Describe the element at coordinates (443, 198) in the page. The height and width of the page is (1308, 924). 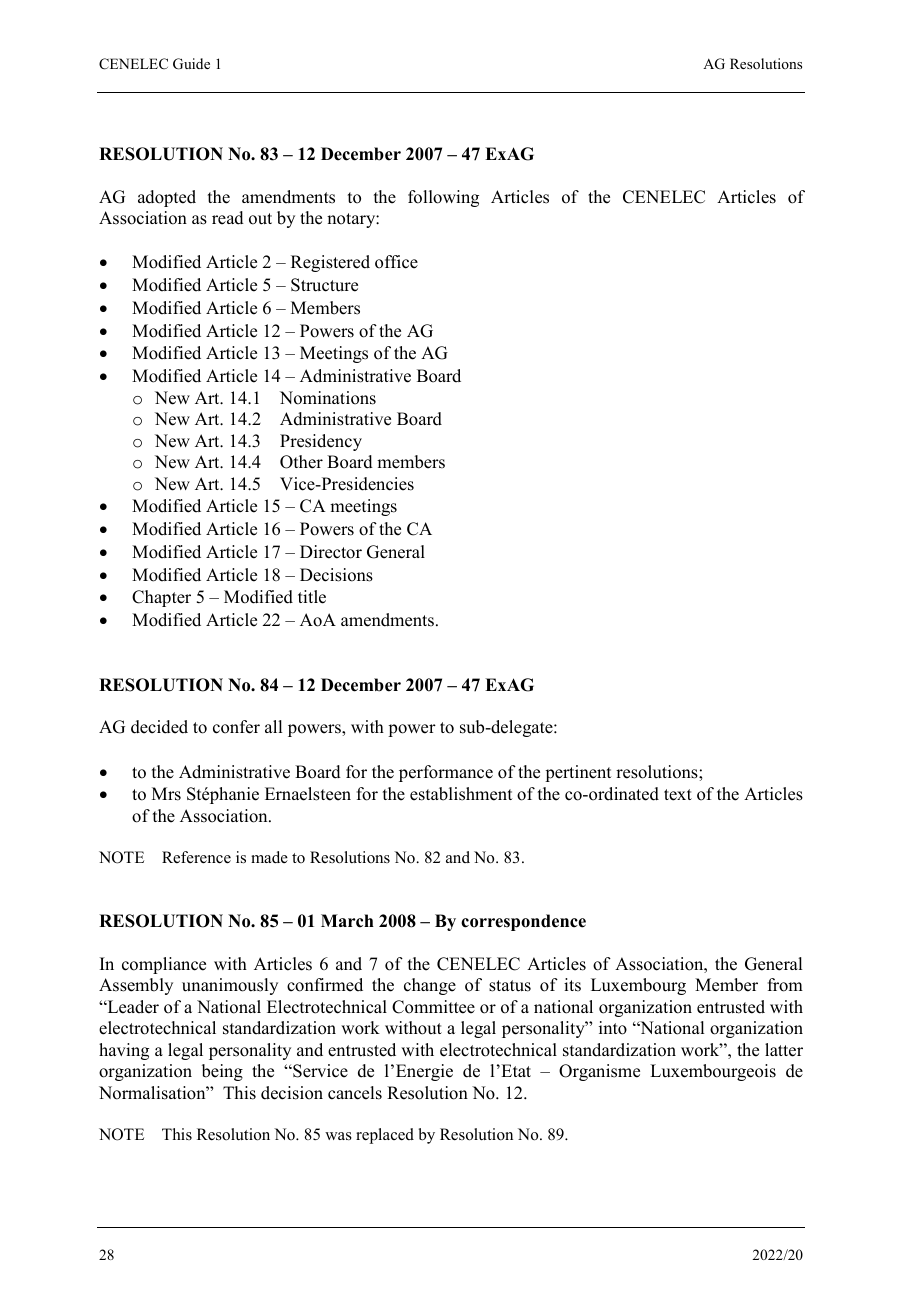
I see `following` at that location.
